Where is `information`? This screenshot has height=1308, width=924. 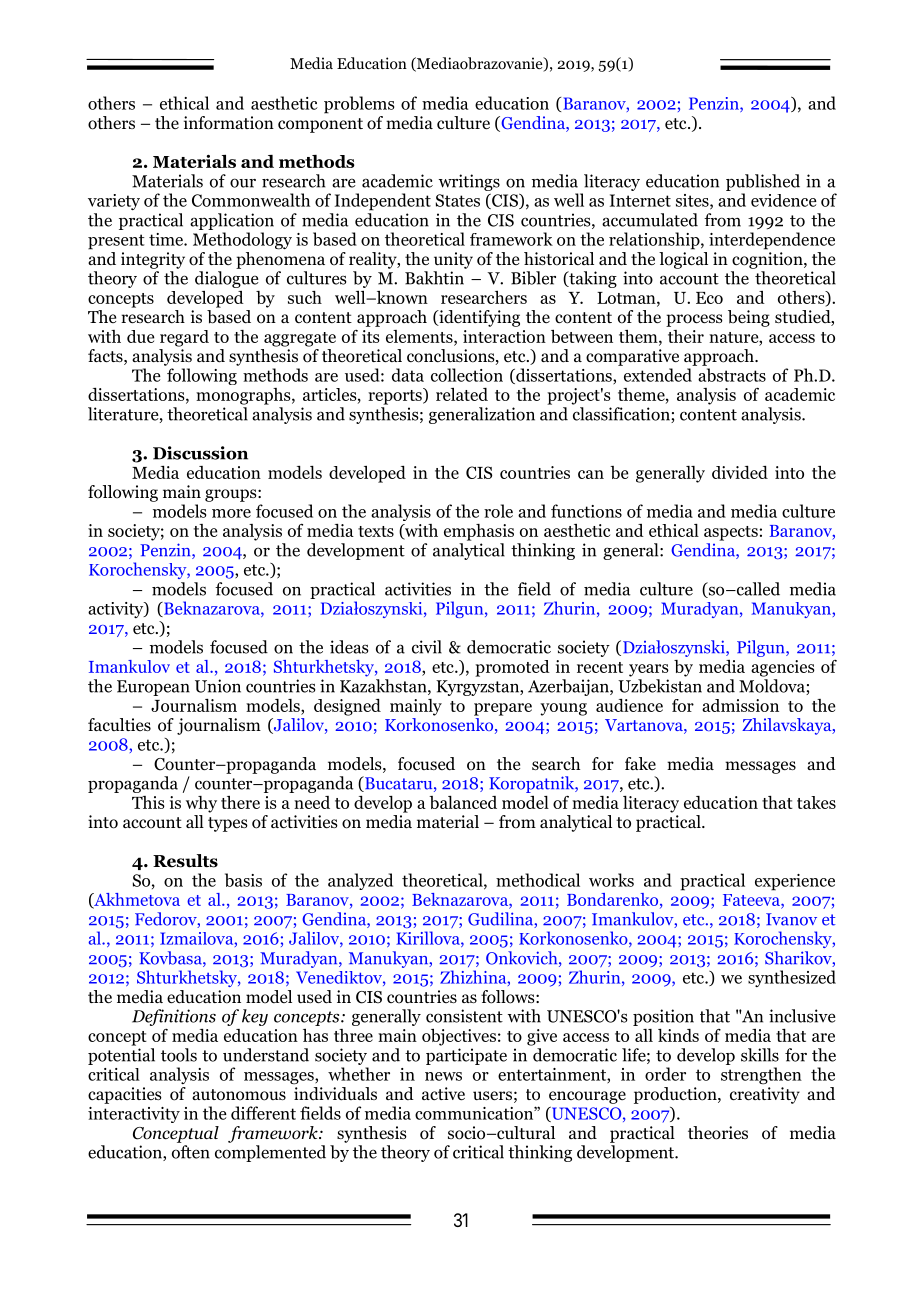
information is located at coordinates (229, 123).
